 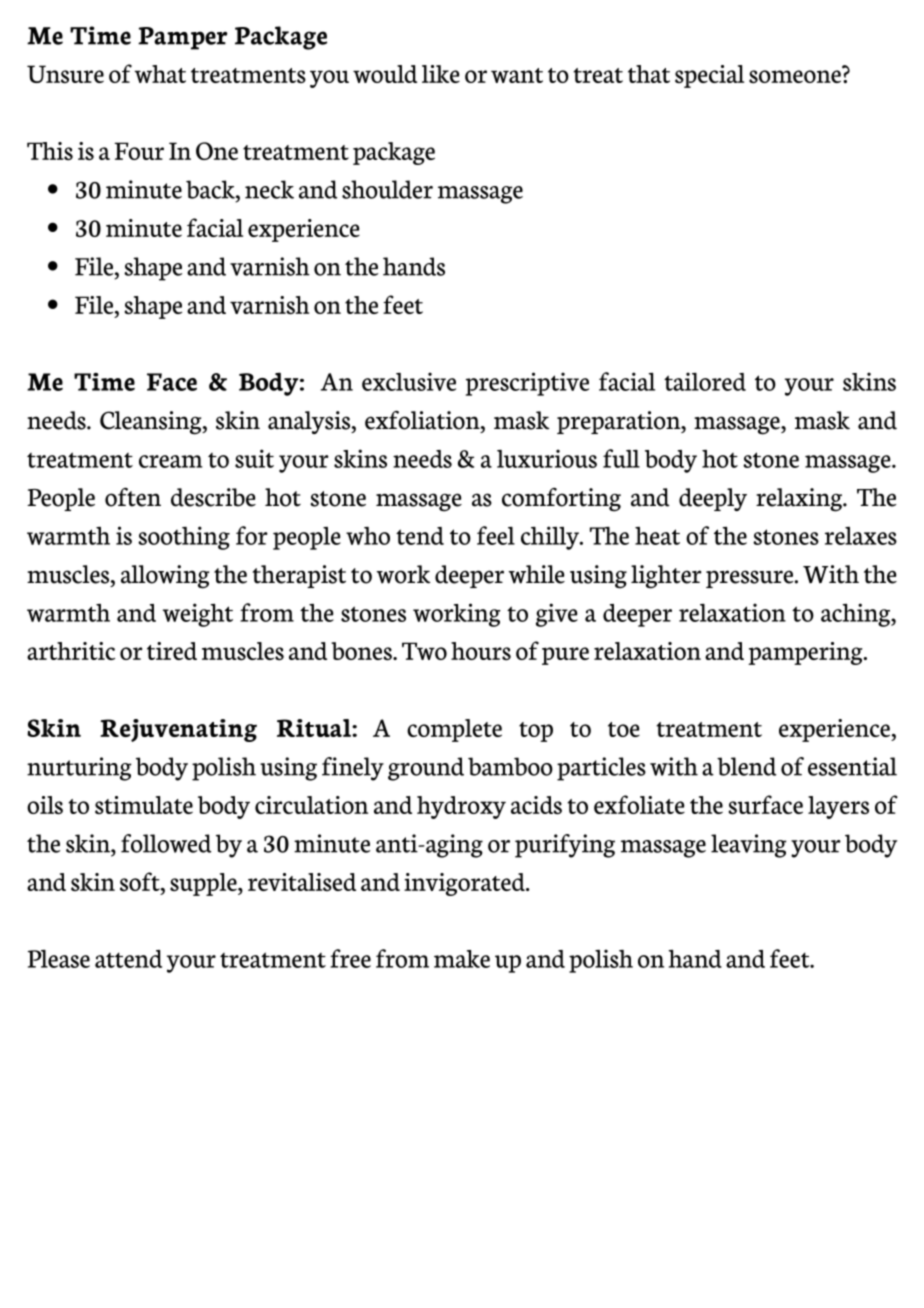 I want to click on weight, so click(x=198, y=615).
